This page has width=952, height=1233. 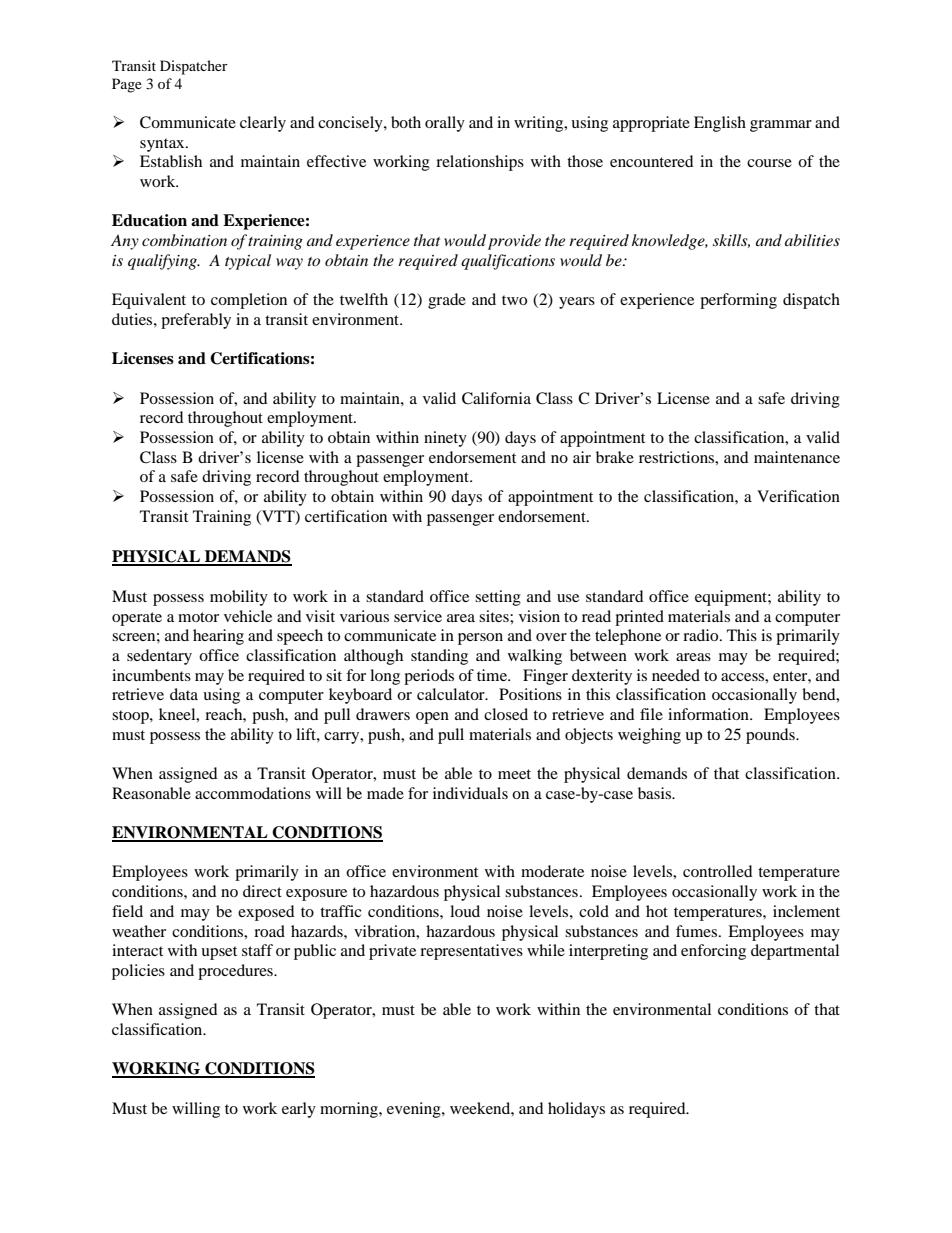 What do you see at coordinates (720, 124) in the page?
I see `English` at bounding box center [720, 124].
